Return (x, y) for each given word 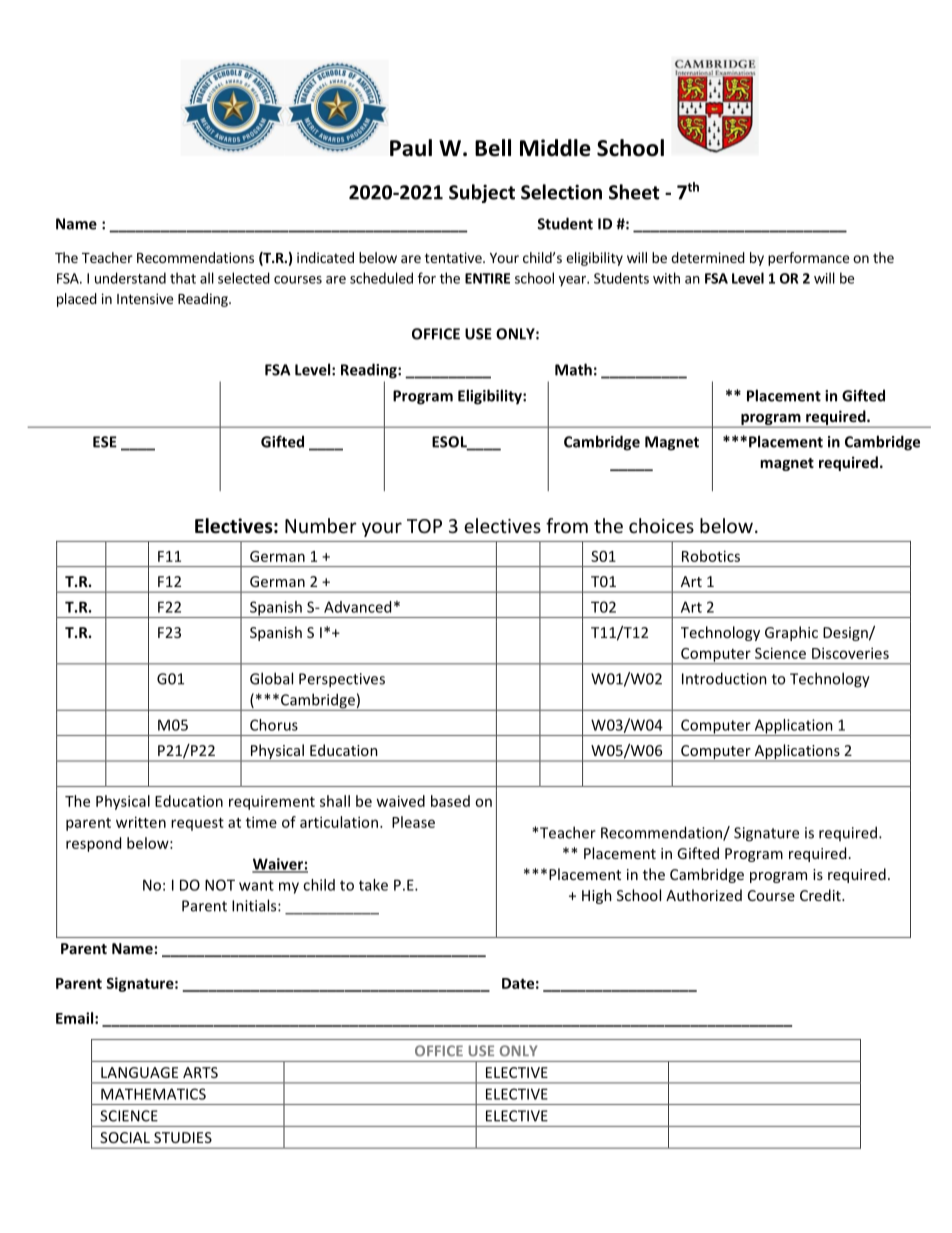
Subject (482, 193)
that (183, 278)
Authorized (704, 895)
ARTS (200, 1072)
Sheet (634, 192)
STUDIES (183, 1137)
